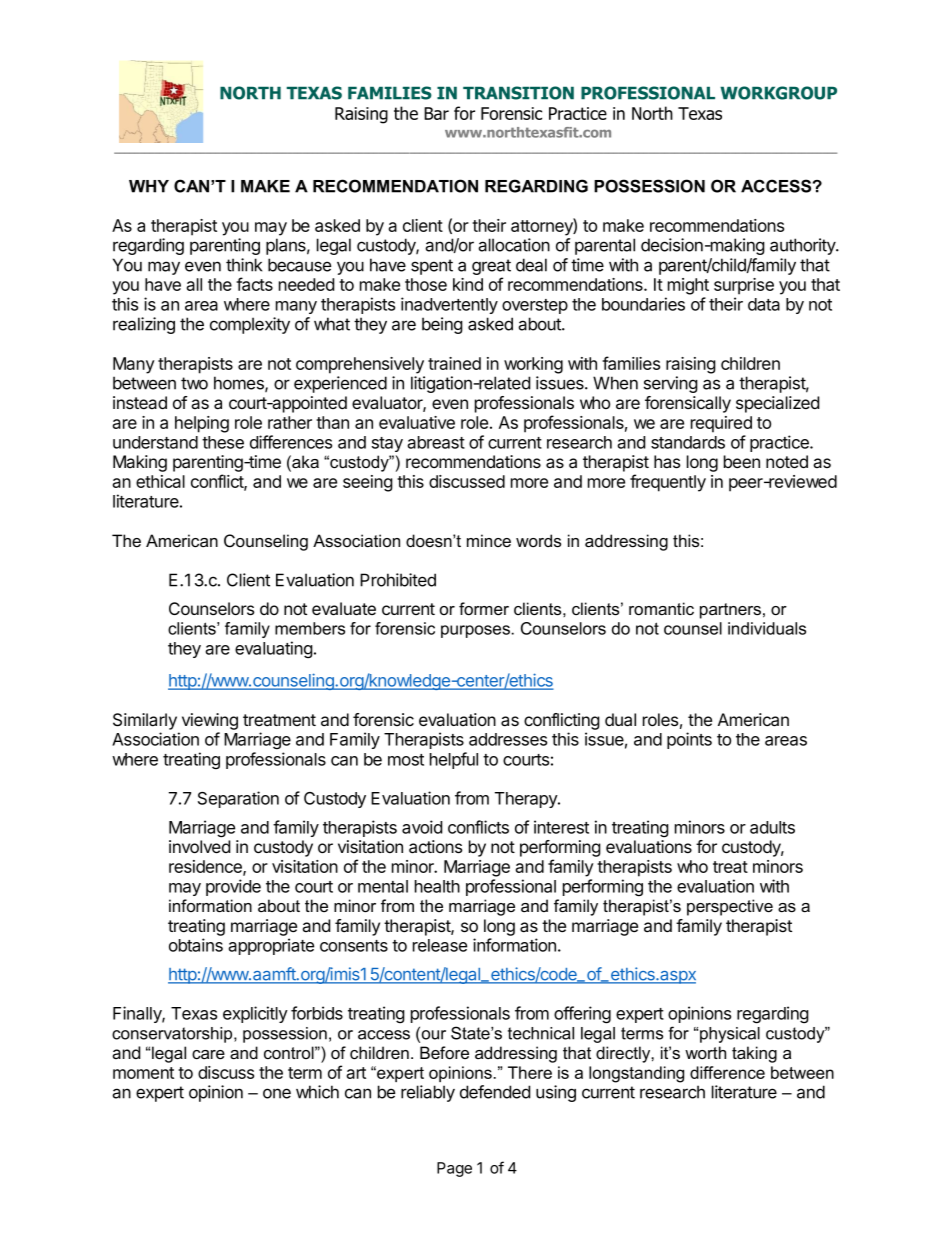 This screenshot has height=1233, width=952. What do you see at coordinates (149, 186) in the screenshot?
I see `WHY` at bounding box center [149, 186].
